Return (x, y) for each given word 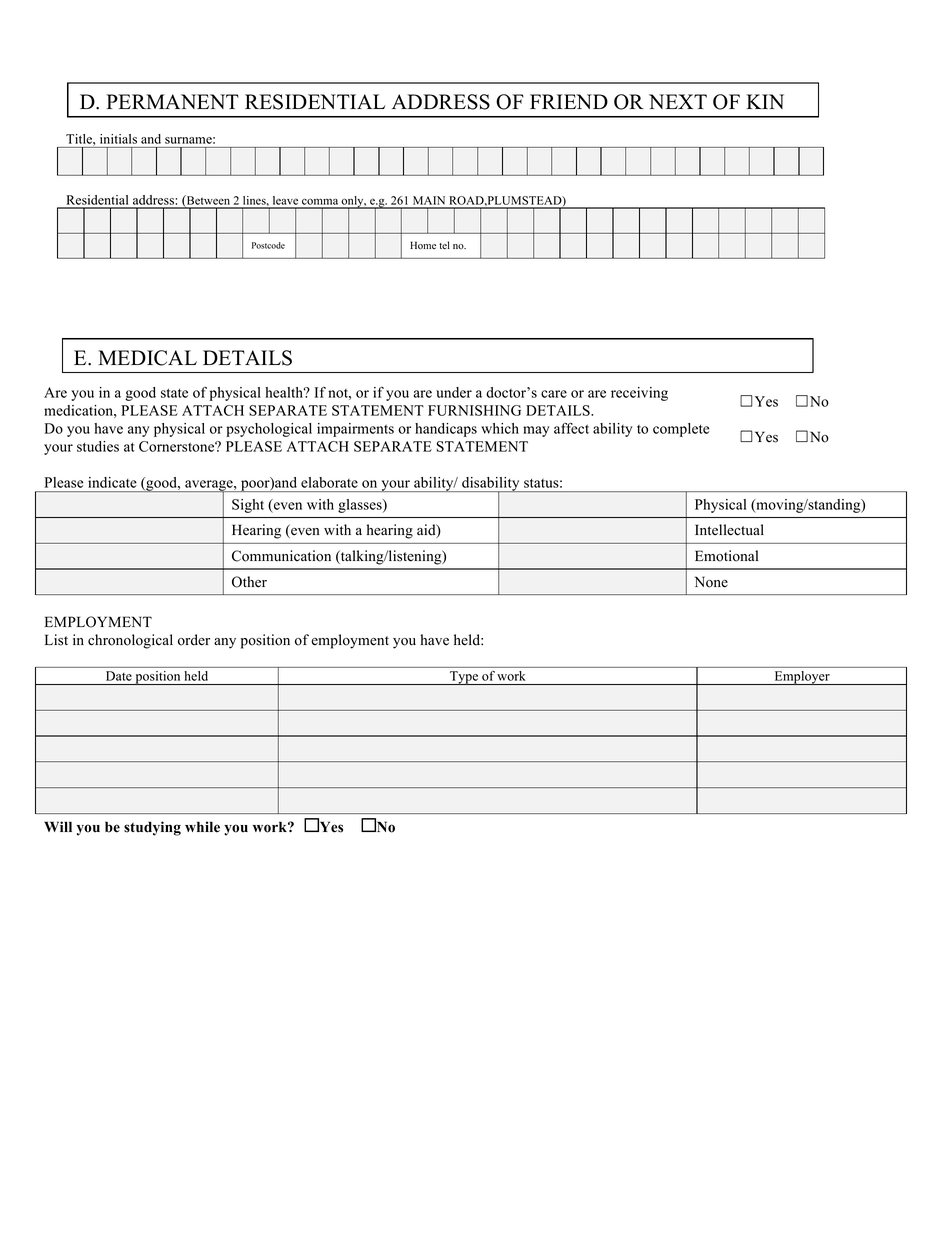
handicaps (446, 430)
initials (118, 139)
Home (423, 245)
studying (152, 828)
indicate (112, 482)
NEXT (678, 101)
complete (681, 430)
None (711, 582)
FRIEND (569, 101)
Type (464, 678)
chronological (130, 641)
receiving (639, 394)
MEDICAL (147, 358)
